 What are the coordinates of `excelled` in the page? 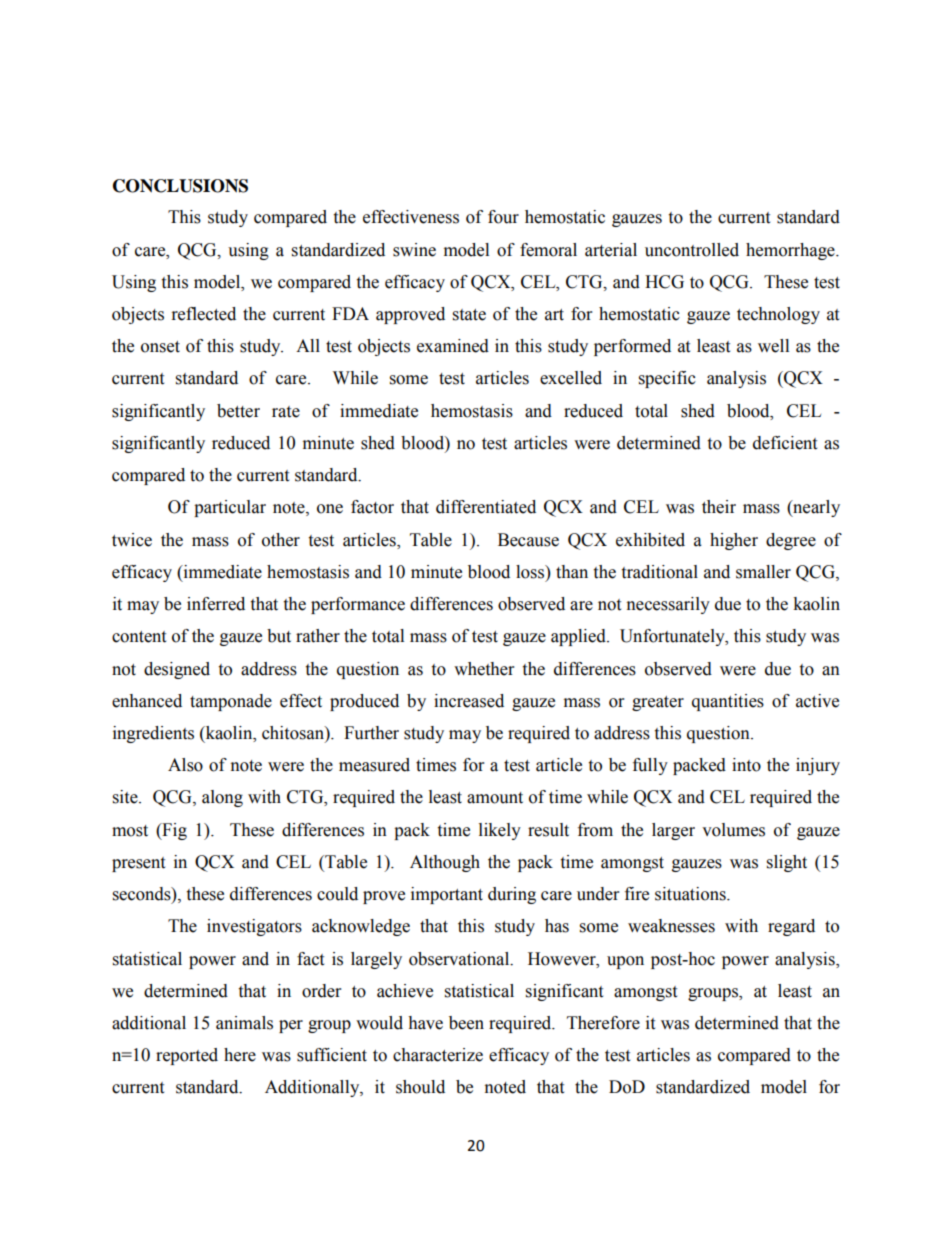 It's located at (571, 378).
